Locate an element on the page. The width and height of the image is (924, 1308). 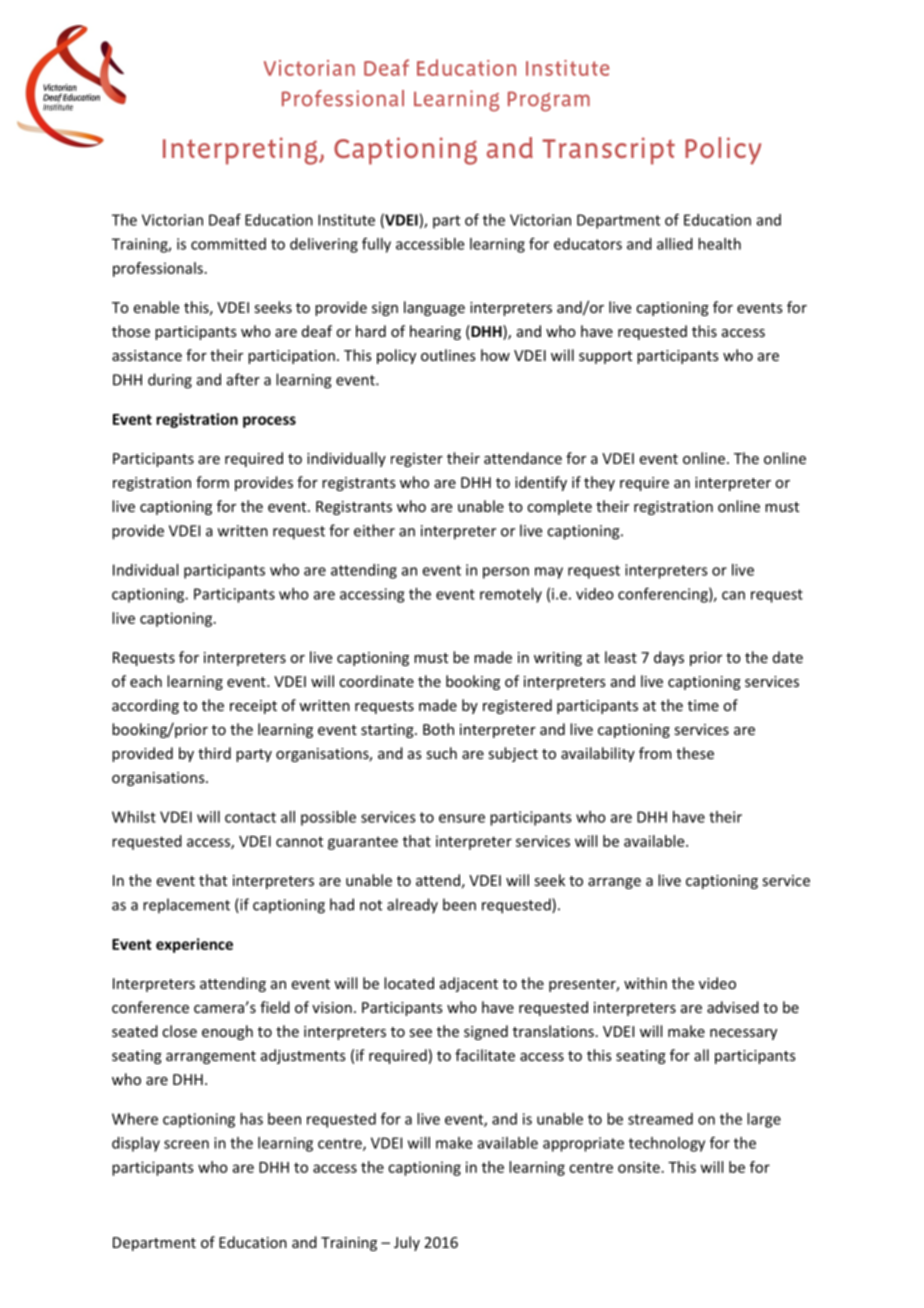
Program is located at coordinates (549, 101).
